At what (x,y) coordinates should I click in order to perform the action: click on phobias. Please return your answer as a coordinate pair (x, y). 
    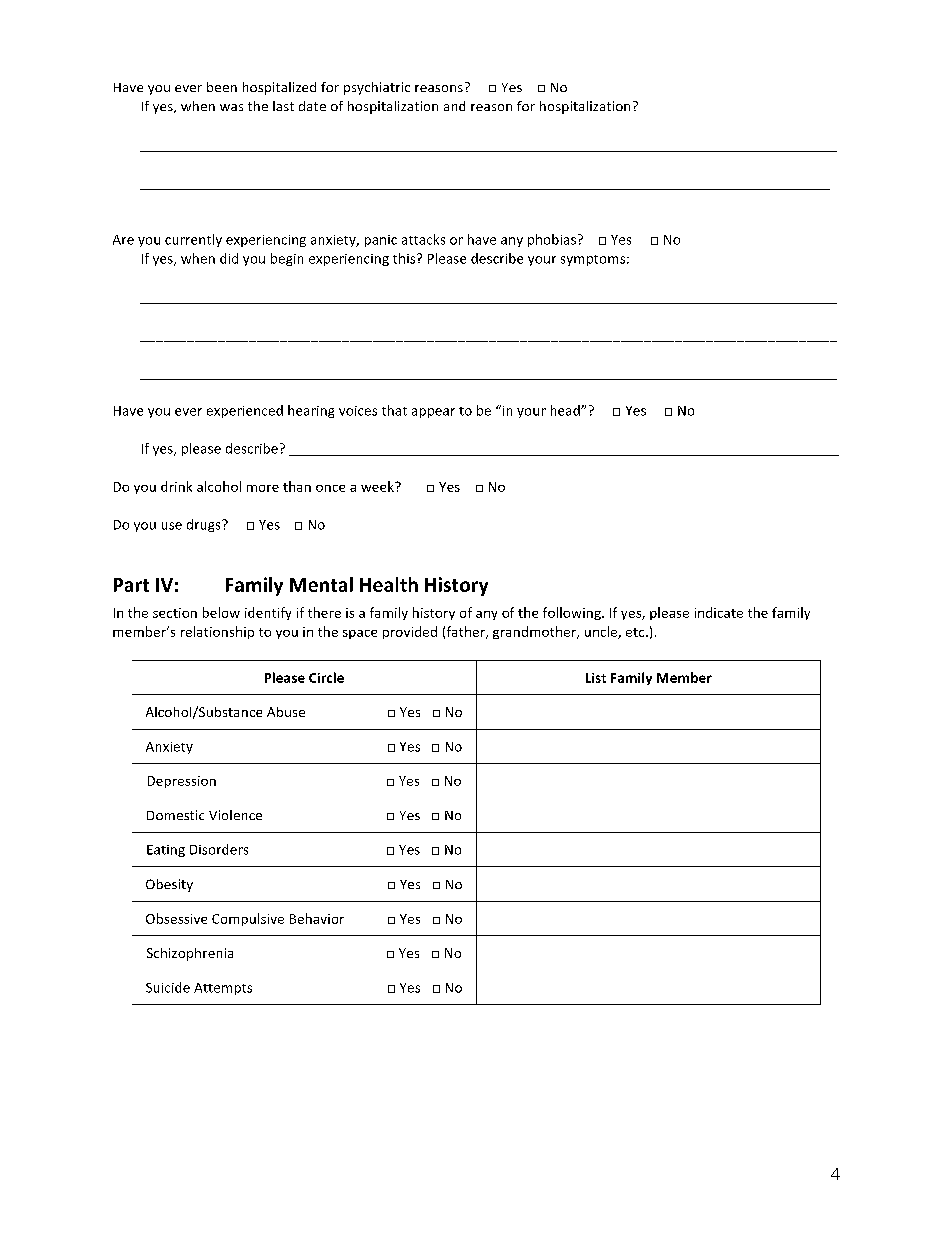
    Looking at the image, I should click on (552, 240).
